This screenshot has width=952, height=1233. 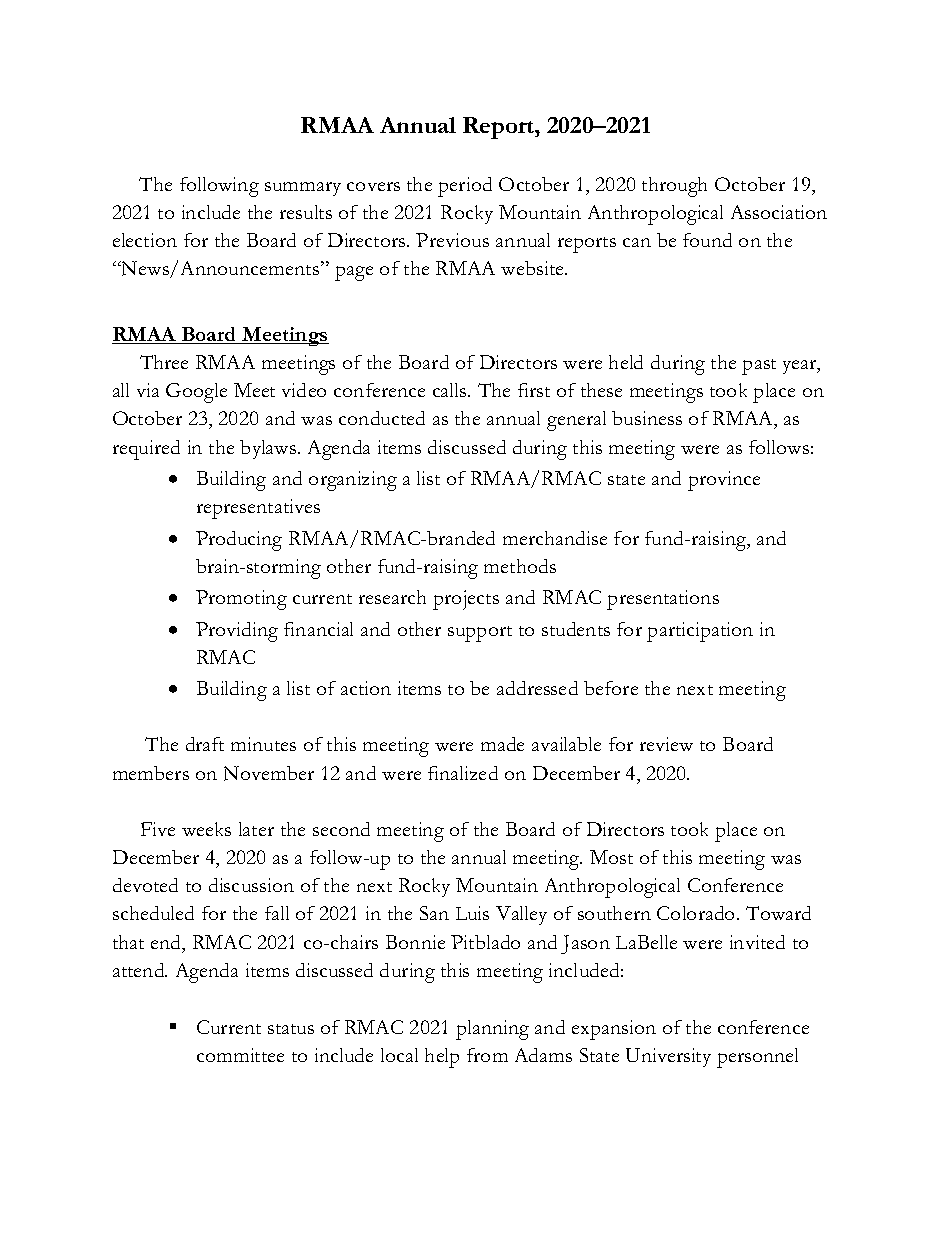 What do you see at coordinates (465, 187) in the screenshot?
I see `period` at bounding box center [465, 187].
